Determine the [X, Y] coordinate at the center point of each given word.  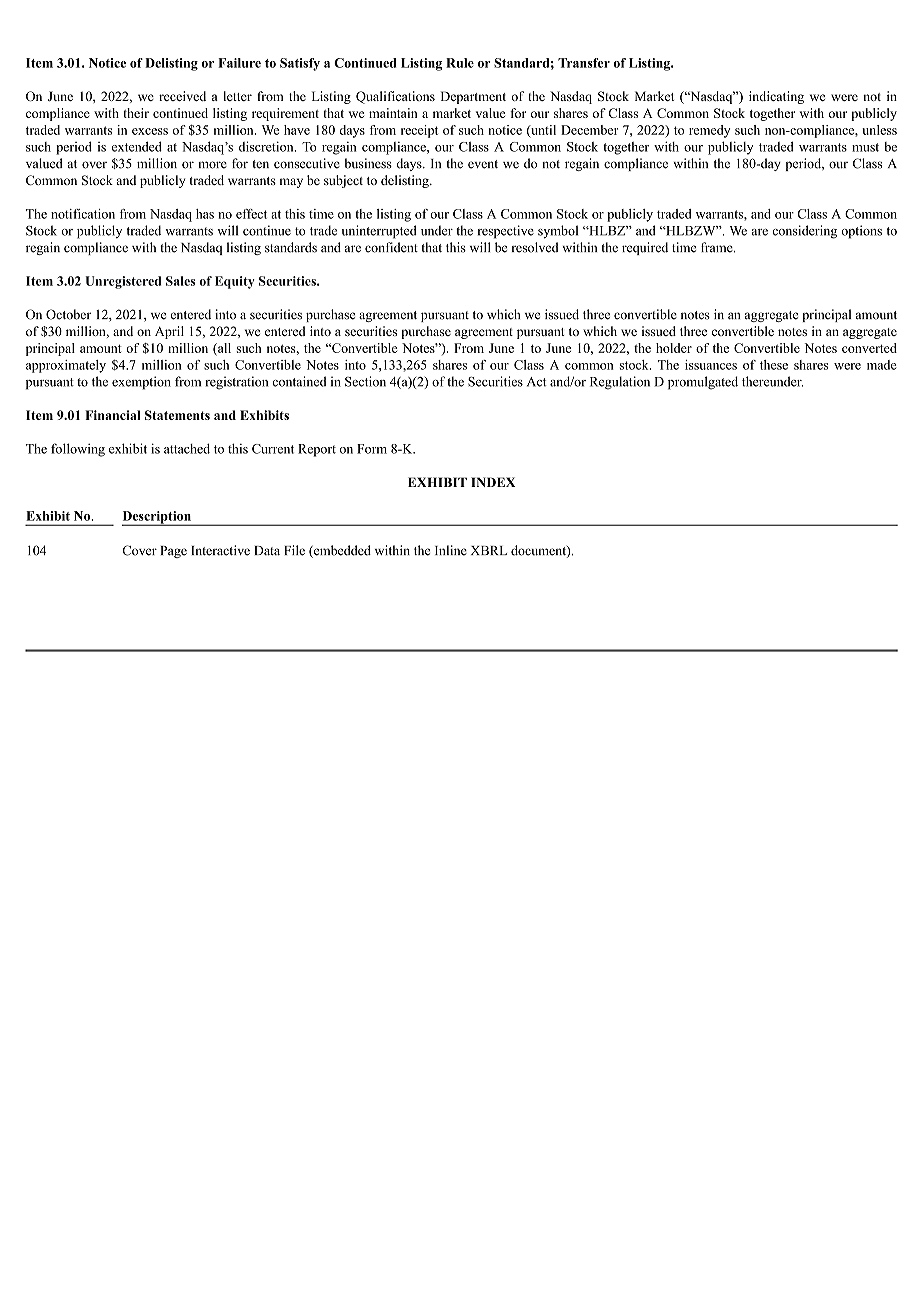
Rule [460, 63]
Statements [177, 415]
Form [372, 449]
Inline [451, 550]
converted [869, 348]
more [212, 165]
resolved [535, 247]
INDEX [493, 482]
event [483, 164]
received [182, 96]
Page [174, 552]
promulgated [703, 383]
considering [804, 232]
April [169, 332]
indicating [776, 97]
